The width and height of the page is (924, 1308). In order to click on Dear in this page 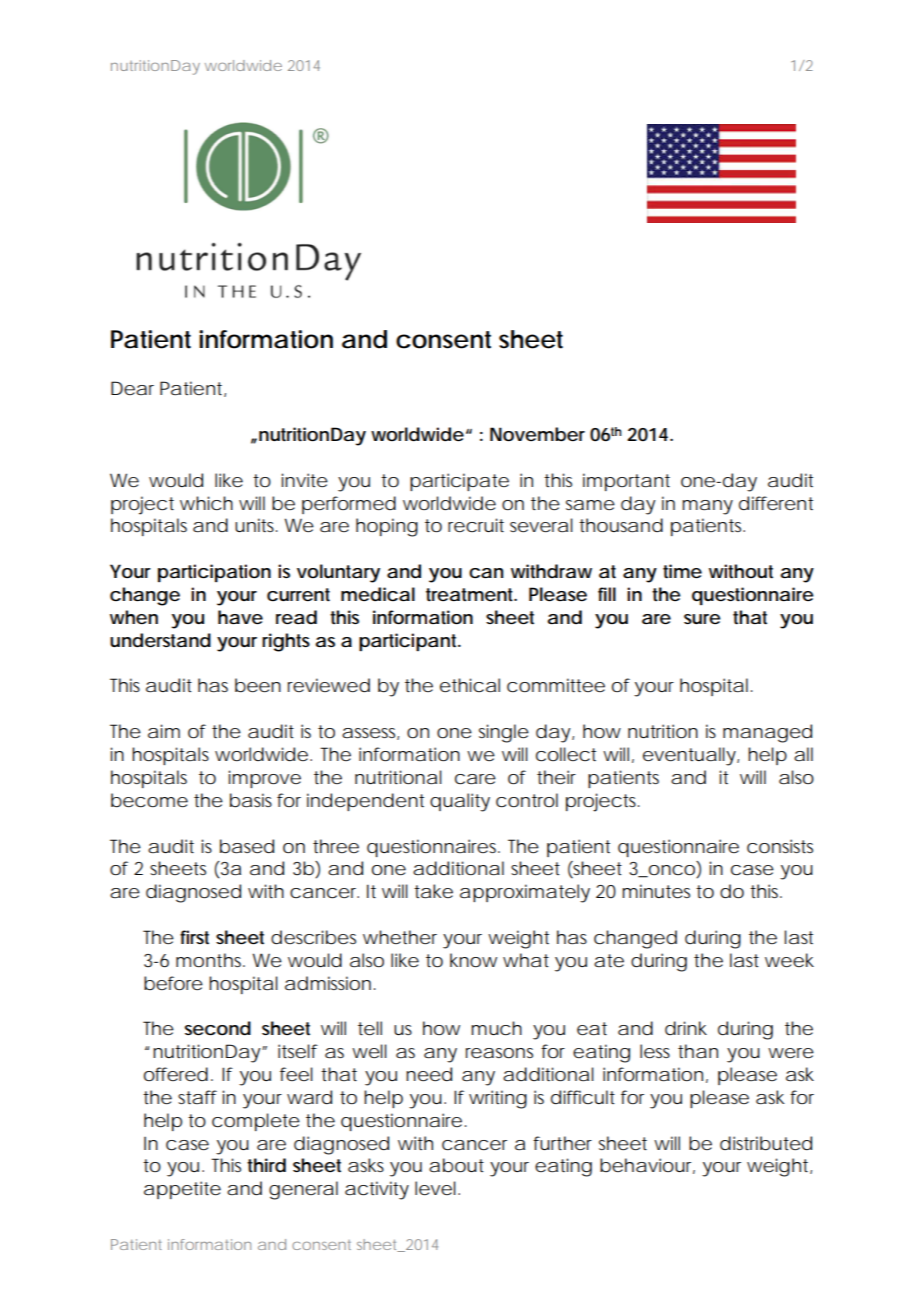, I will do `click(132, 388)`.
